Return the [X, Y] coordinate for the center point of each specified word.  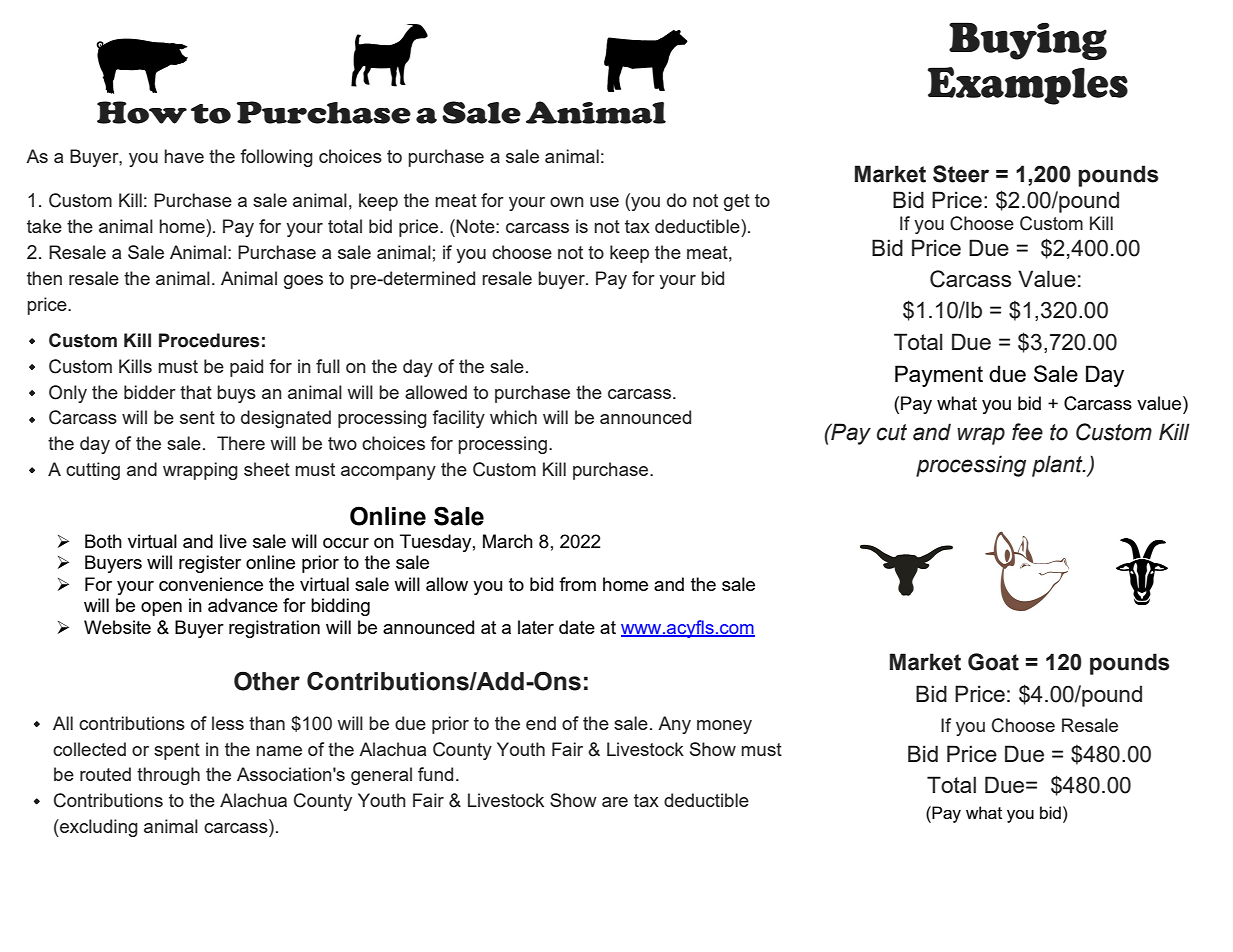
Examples [1028, 86]
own [567, 202]
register [210, 564]
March [508, 541]
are [615, 802]
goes [303, 282]
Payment [939, 376]
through [168, 776]
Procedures [209, 340]
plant [1058, 466]
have [184, 156]
